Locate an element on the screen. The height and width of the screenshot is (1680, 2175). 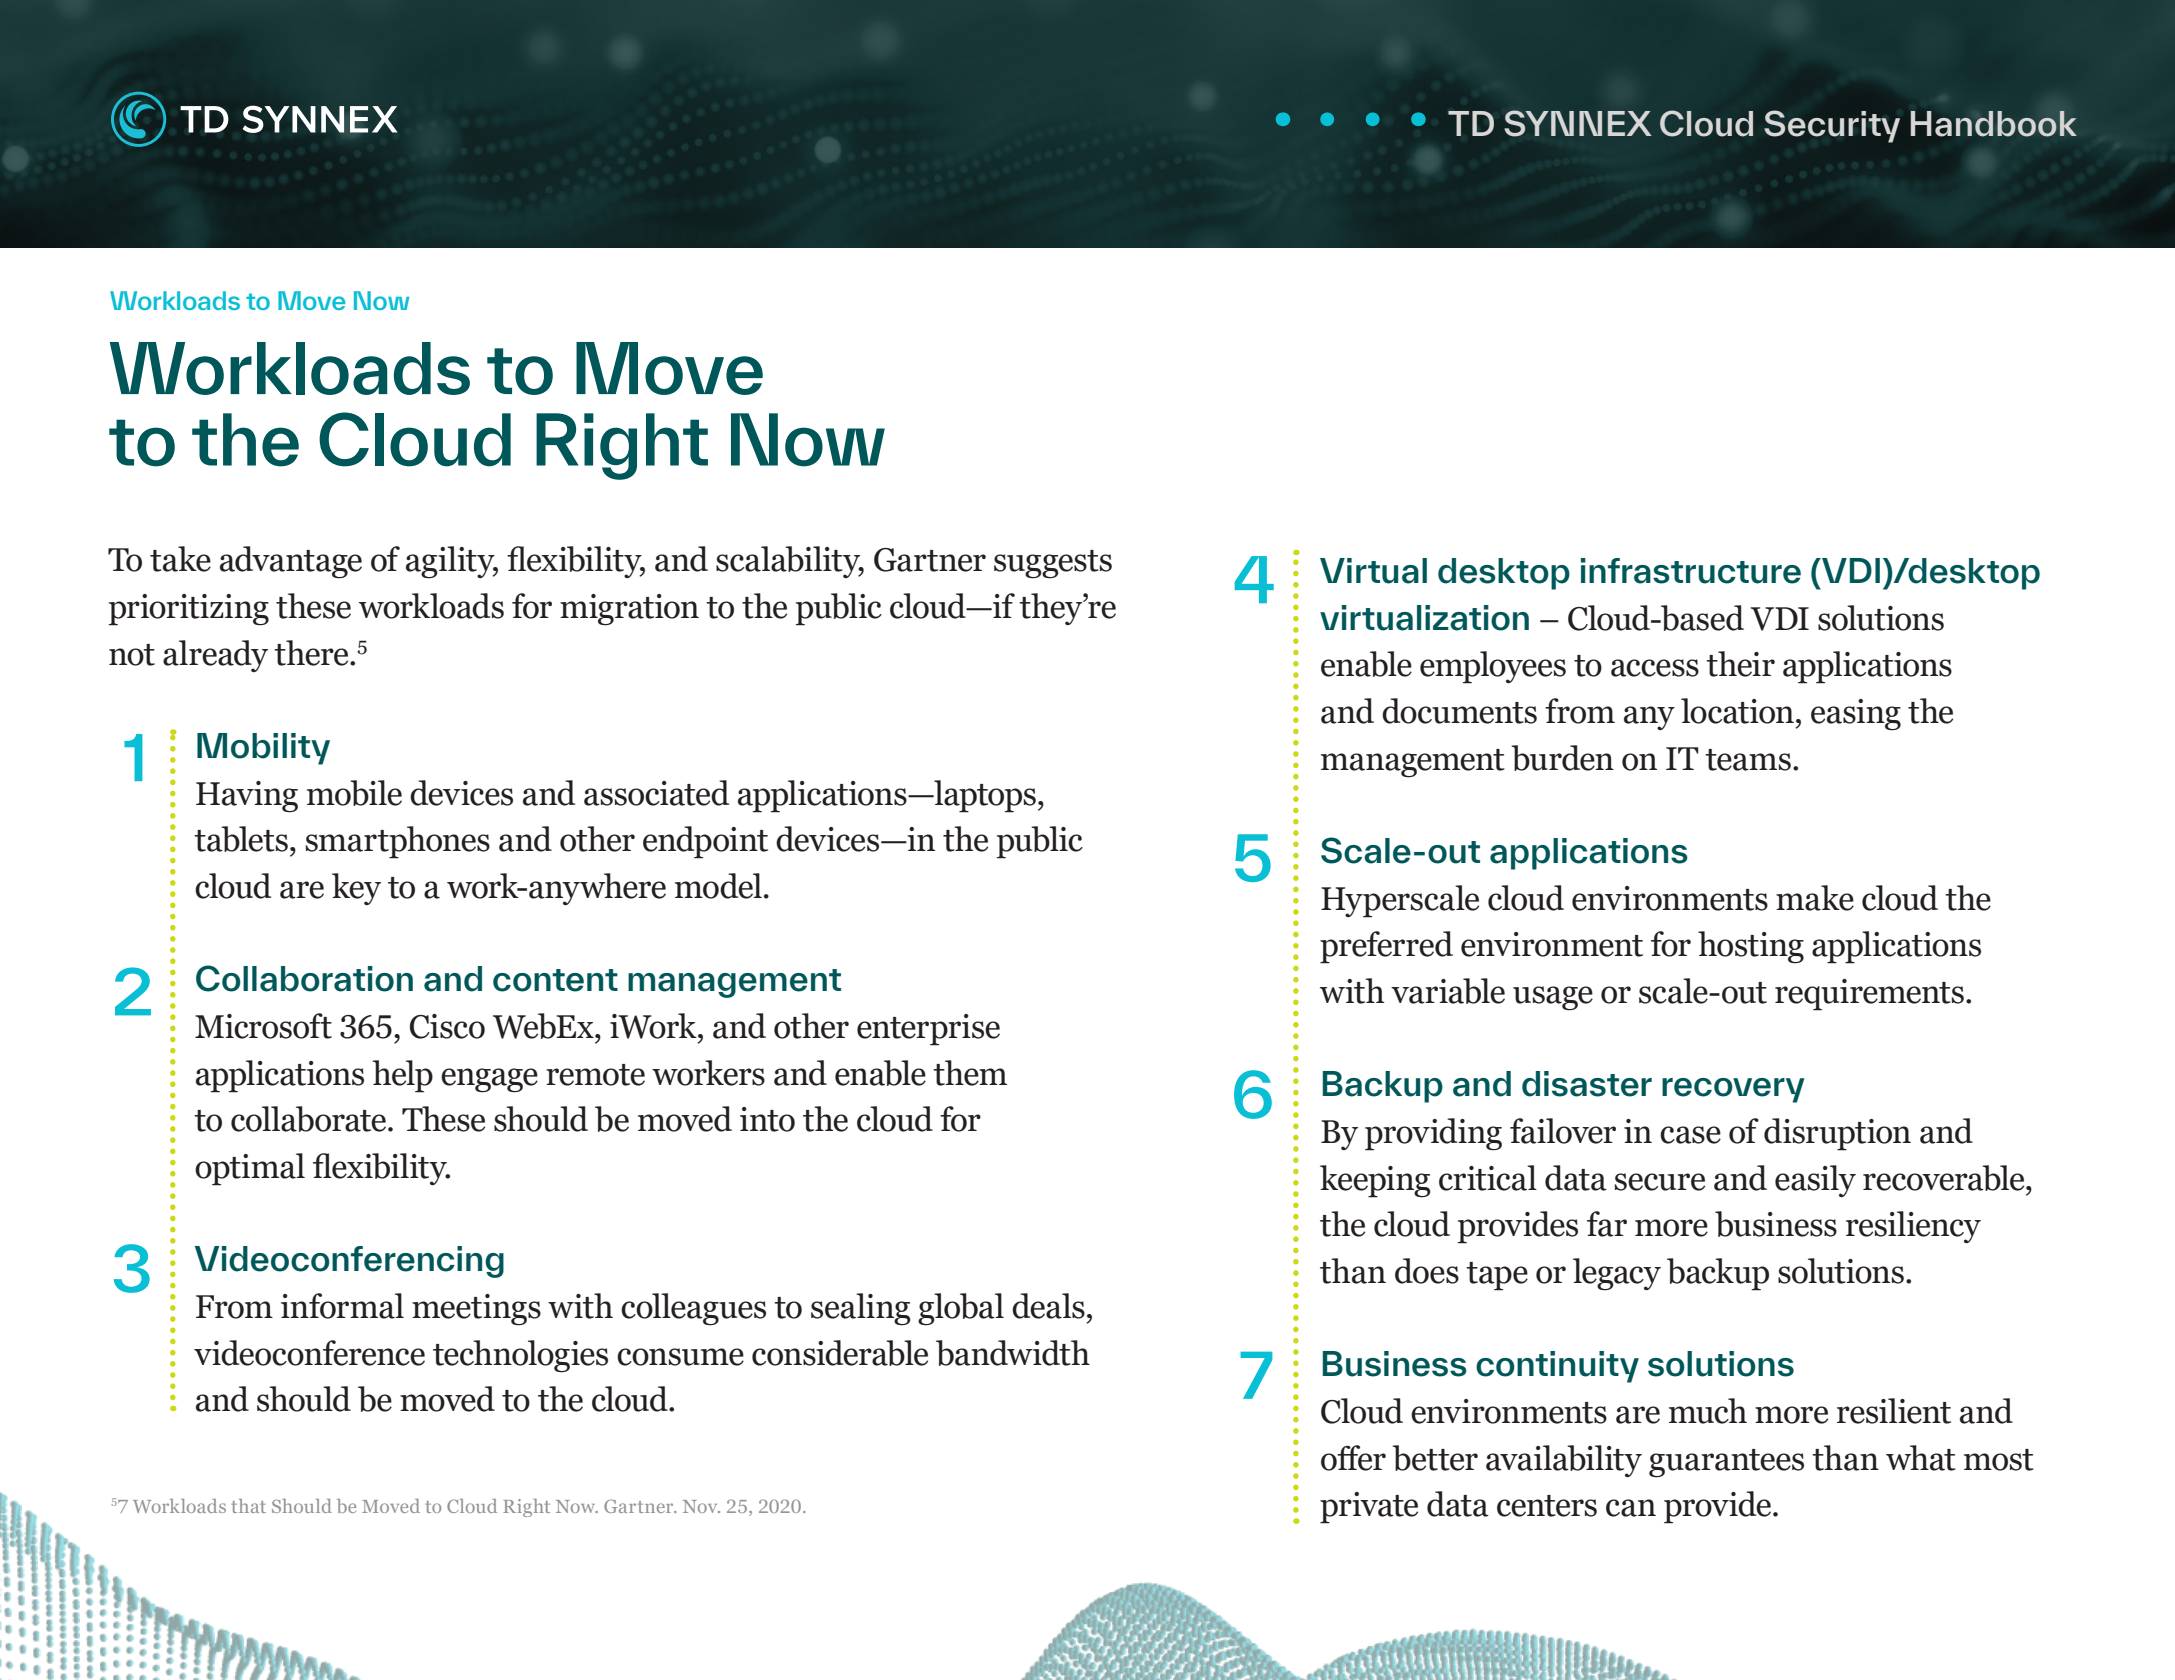
offer is located at coordinates (1353, 1458).
